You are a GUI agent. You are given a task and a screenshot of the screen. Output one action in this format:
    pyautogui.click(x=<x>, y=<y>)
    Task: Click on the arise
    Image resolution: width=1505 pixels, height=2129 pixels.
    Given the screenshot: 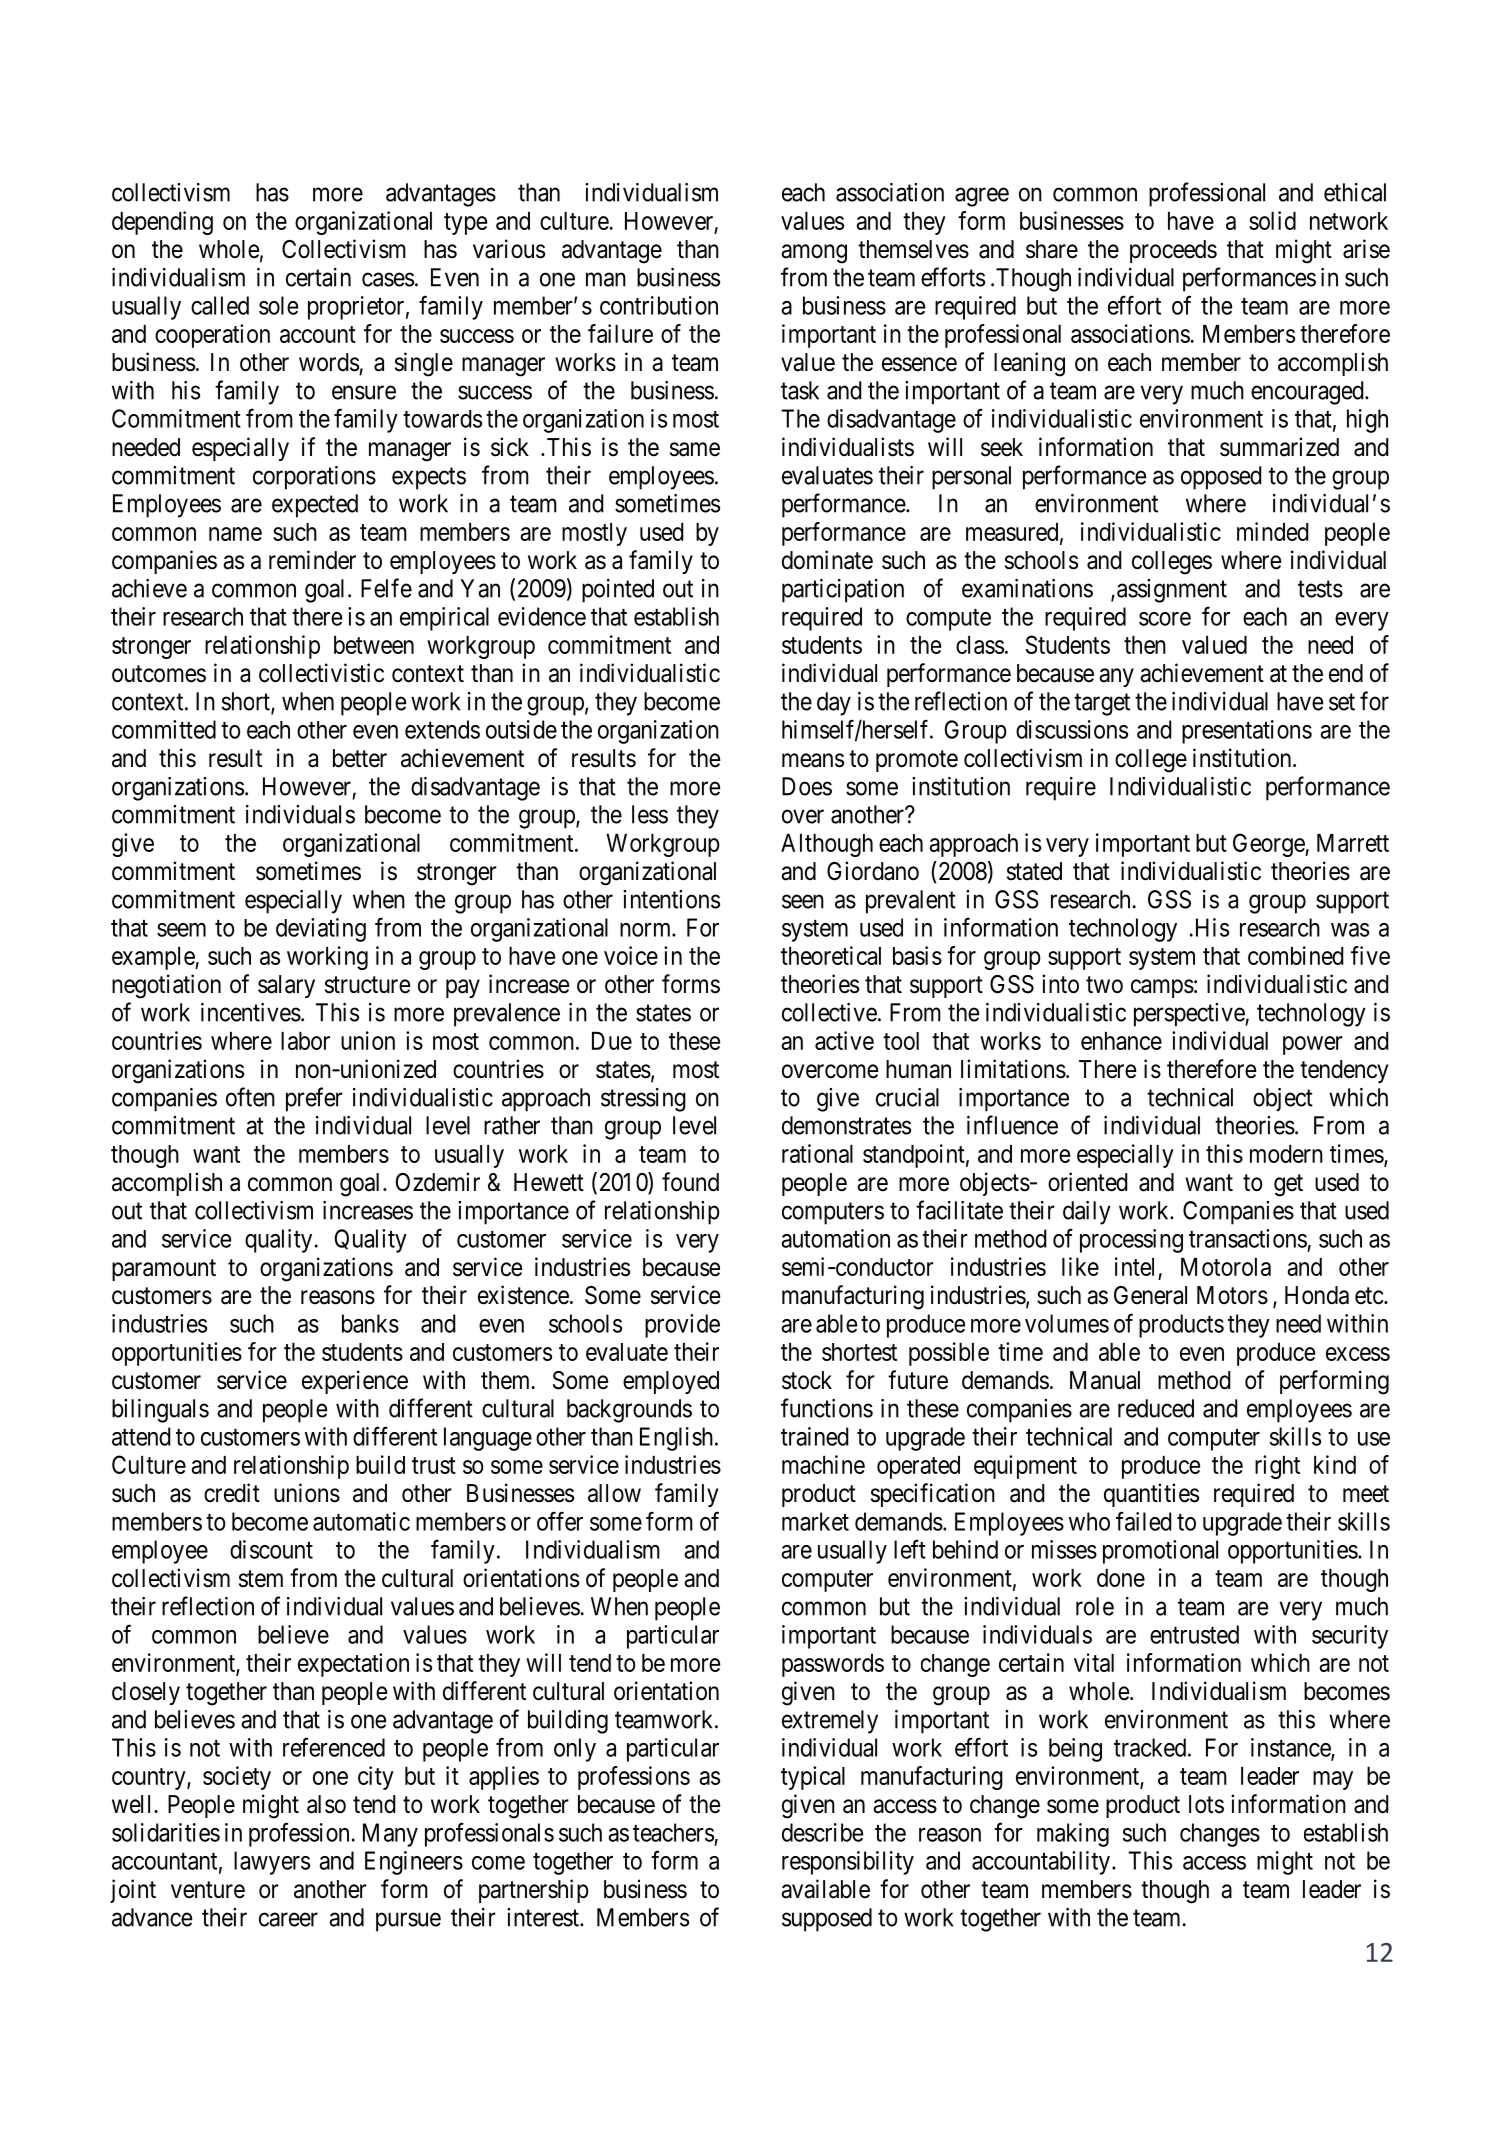 What is the action you would take?
    pyautogui.click(x=1366, y=249)
